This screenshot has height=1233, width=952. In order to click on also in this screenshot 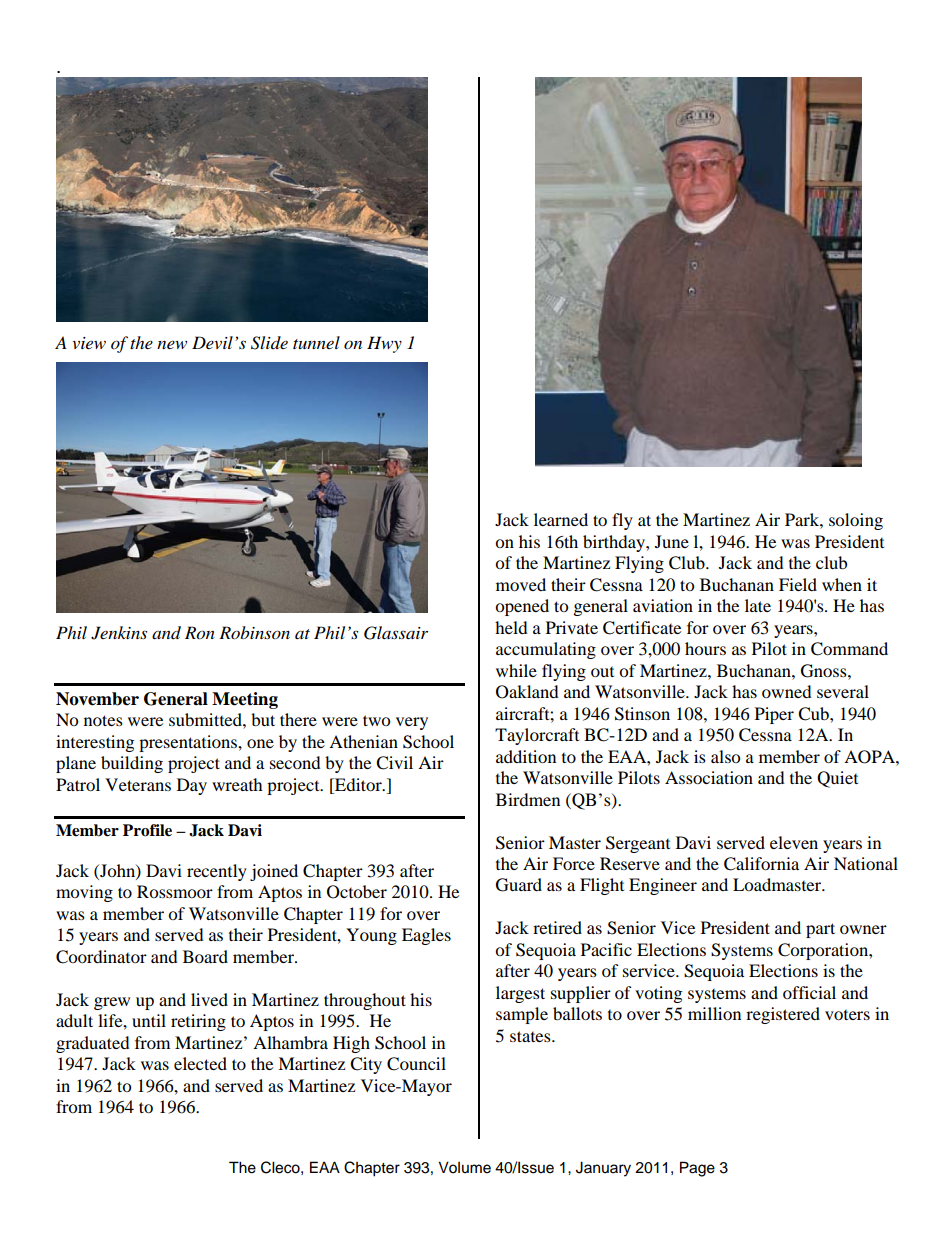, I will do `click(725, 756)`.
